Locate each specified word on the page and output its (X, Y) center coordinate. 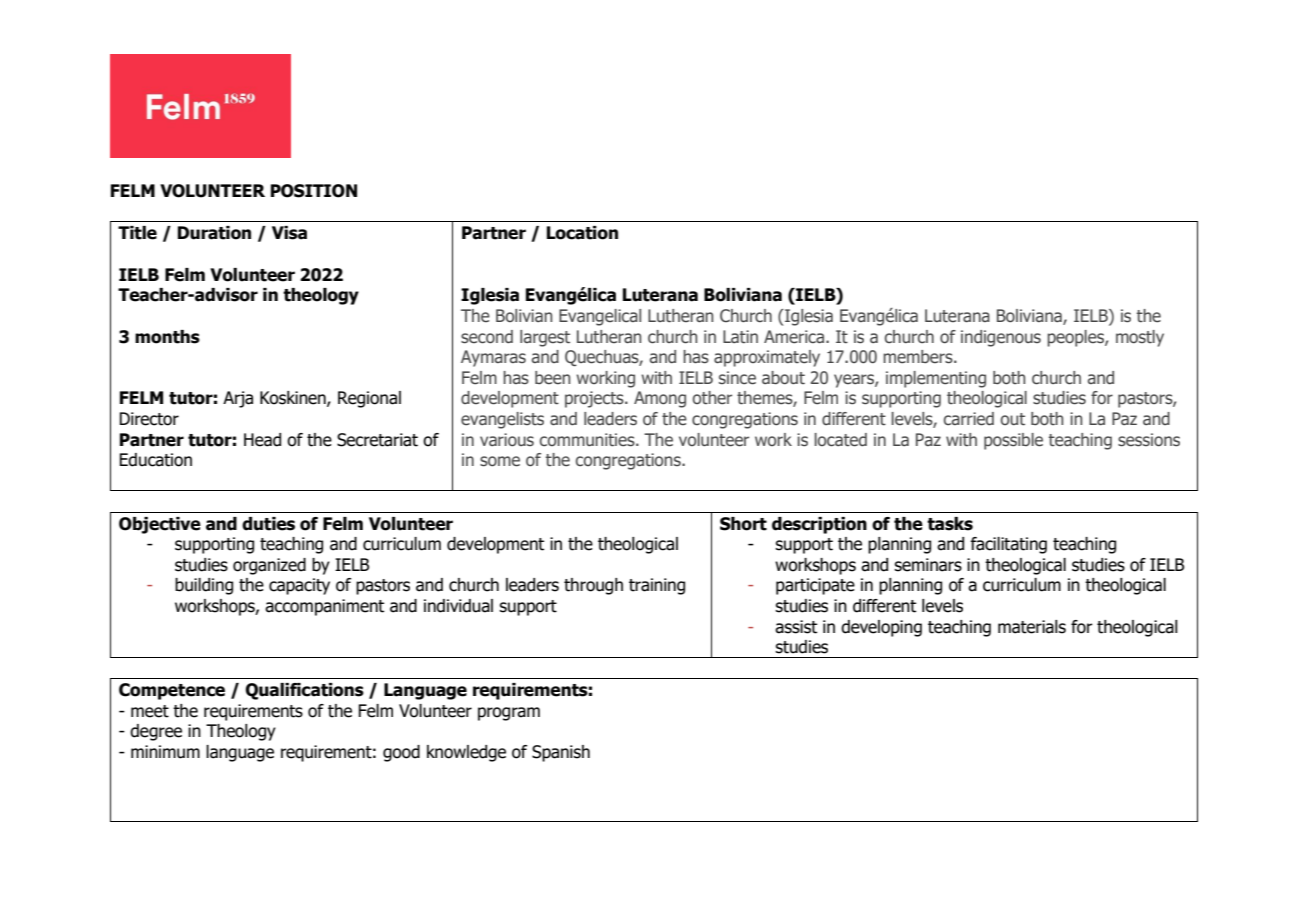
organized (269, 566)
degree (156, 732)
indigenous (1001, 338)
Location (582, 233)
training (657, 586)
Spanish (561, 753)
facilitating (1008, 545)
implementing (936, 379)
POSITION (314, 191)
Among (660, 399)
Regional (369, 399)
